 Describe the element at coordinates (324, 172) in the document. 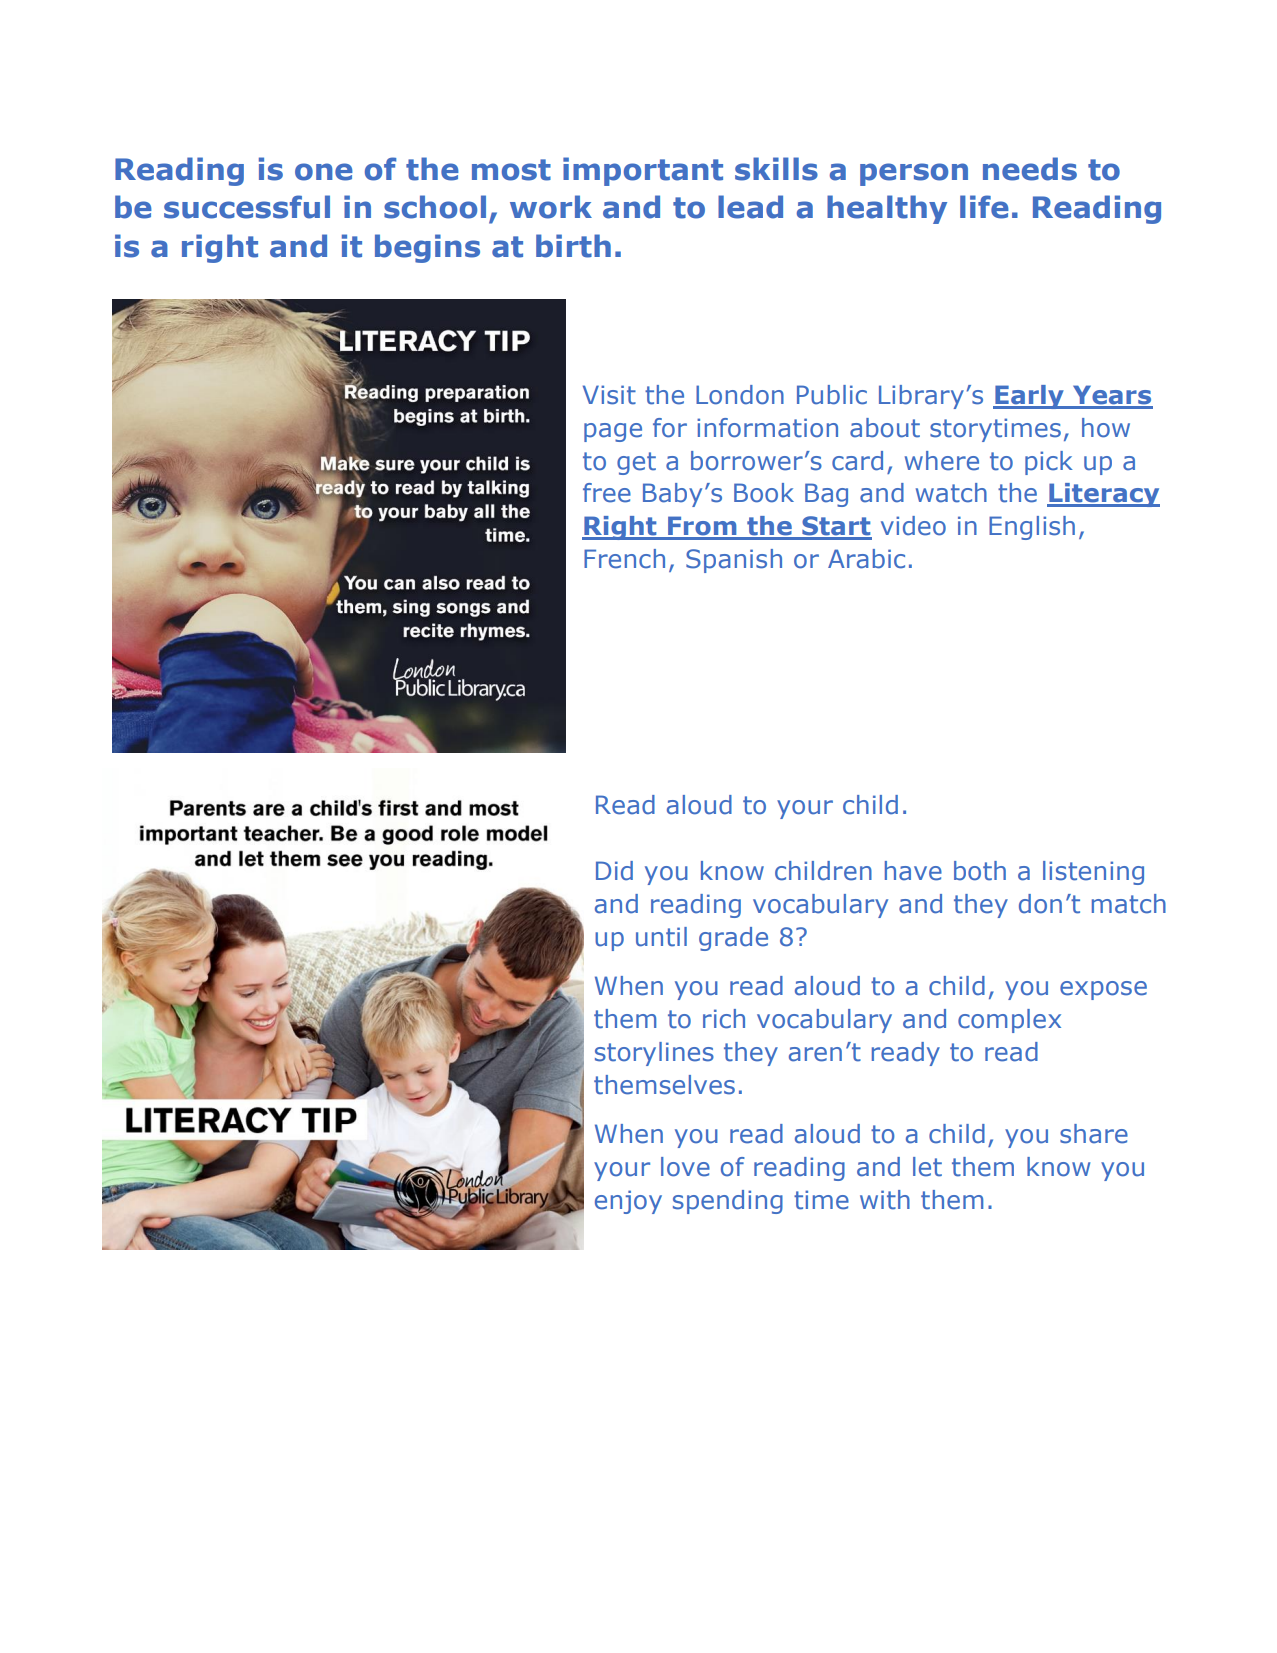

I see `one` at that location.
